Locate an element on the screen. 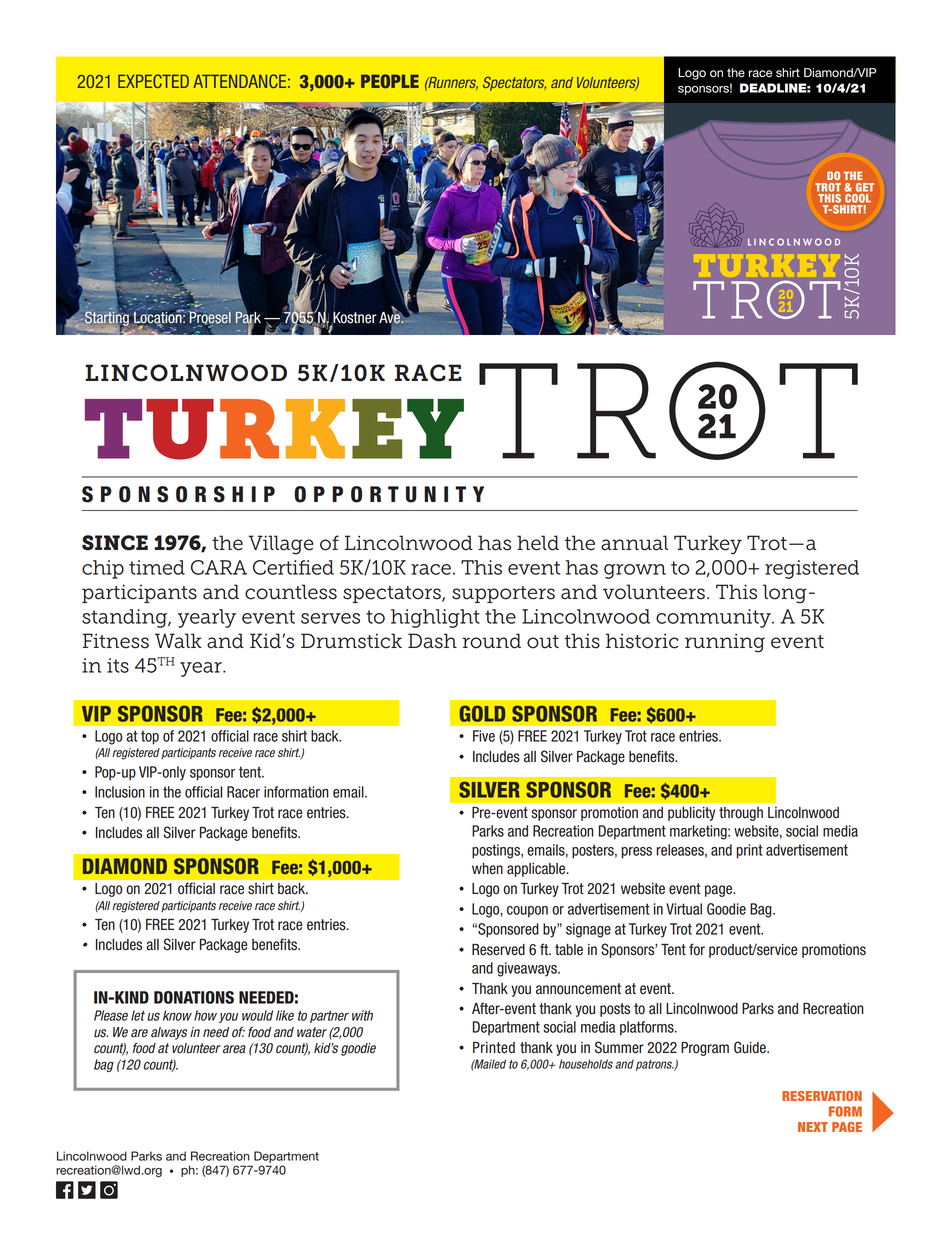 The height and width of the screenshot is (1233, 952). highlight is located at coordinates (435, 618).
